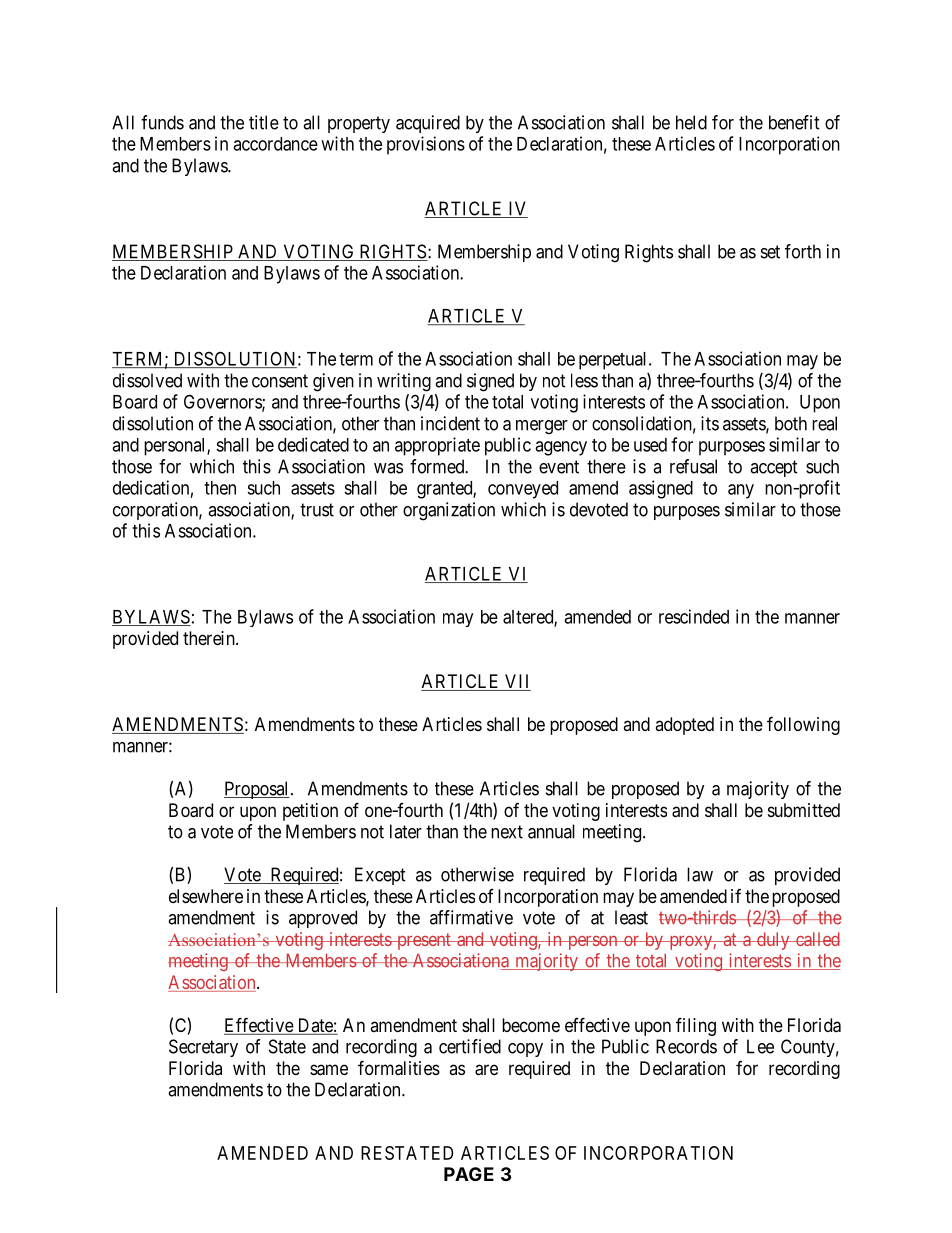 The width and height of the page is (952, 1233). Describe the element at coordinates (426, 145) in the page. I see `provisions` at that location.
